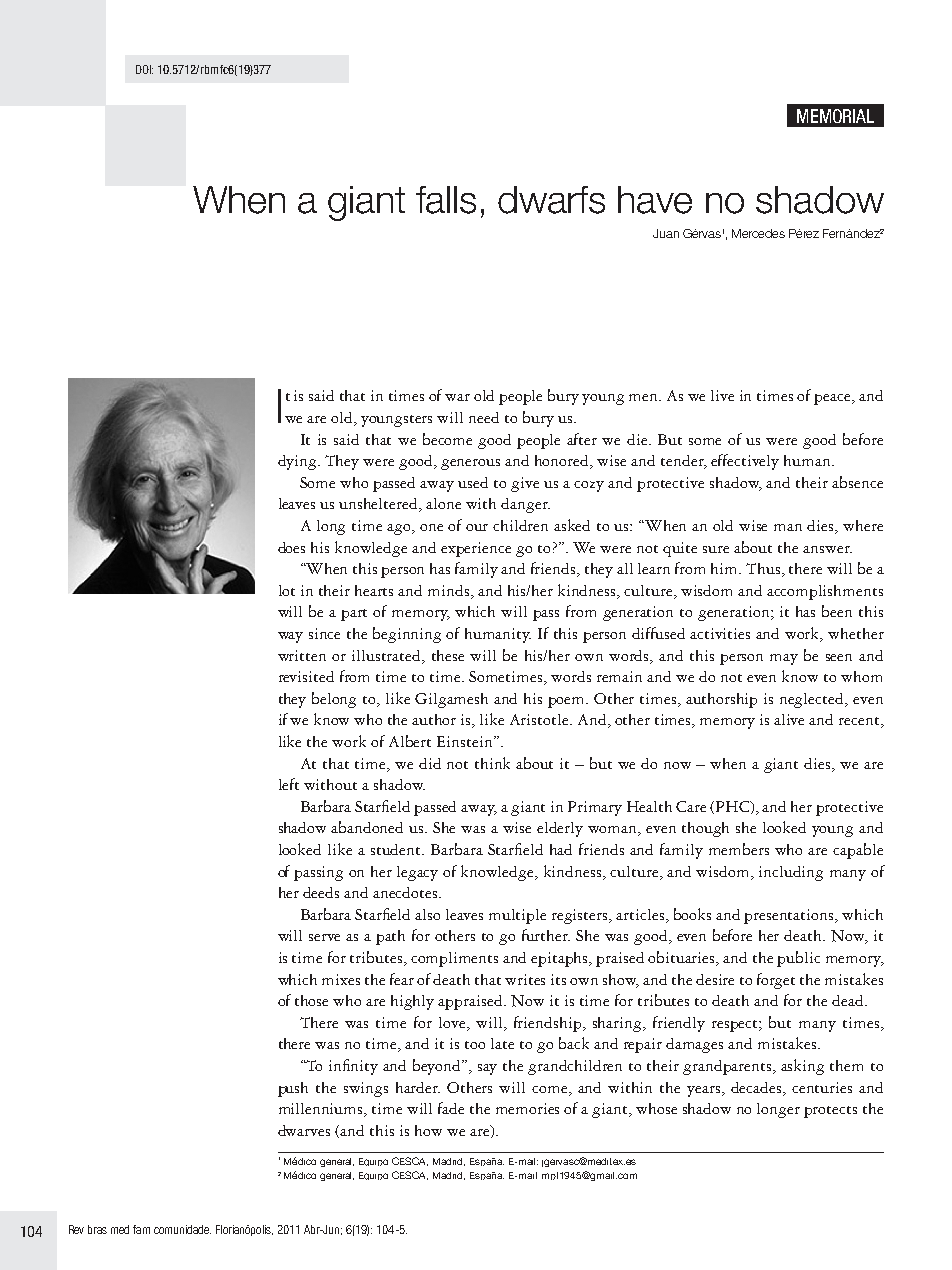 The image size is (952, 1270). What do you see at coordinates (324, 937) in the image?
I see `serve` at bounding box center [324, 937].
